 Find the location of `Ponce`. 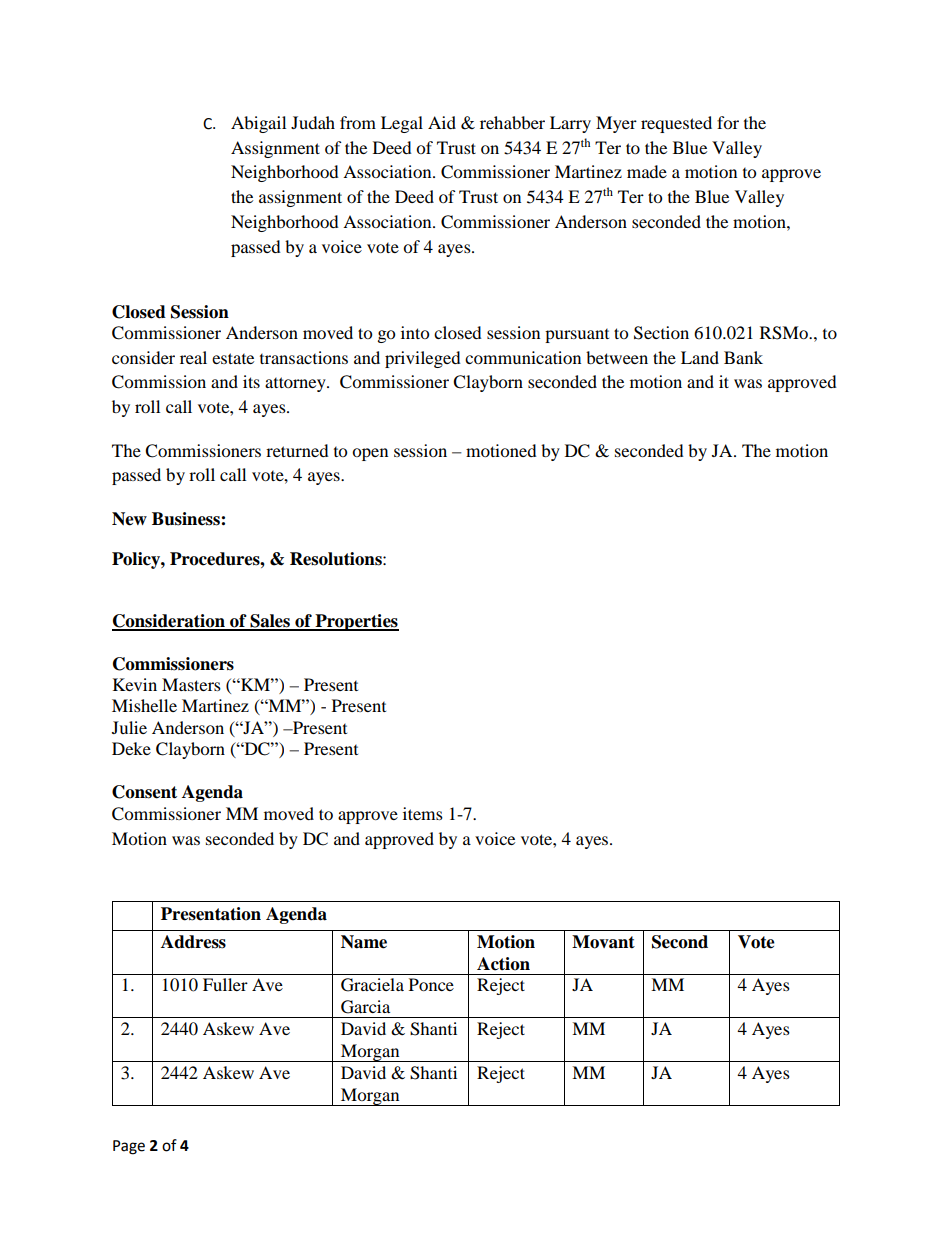

Ponce is located at coordinates (431, 984).
